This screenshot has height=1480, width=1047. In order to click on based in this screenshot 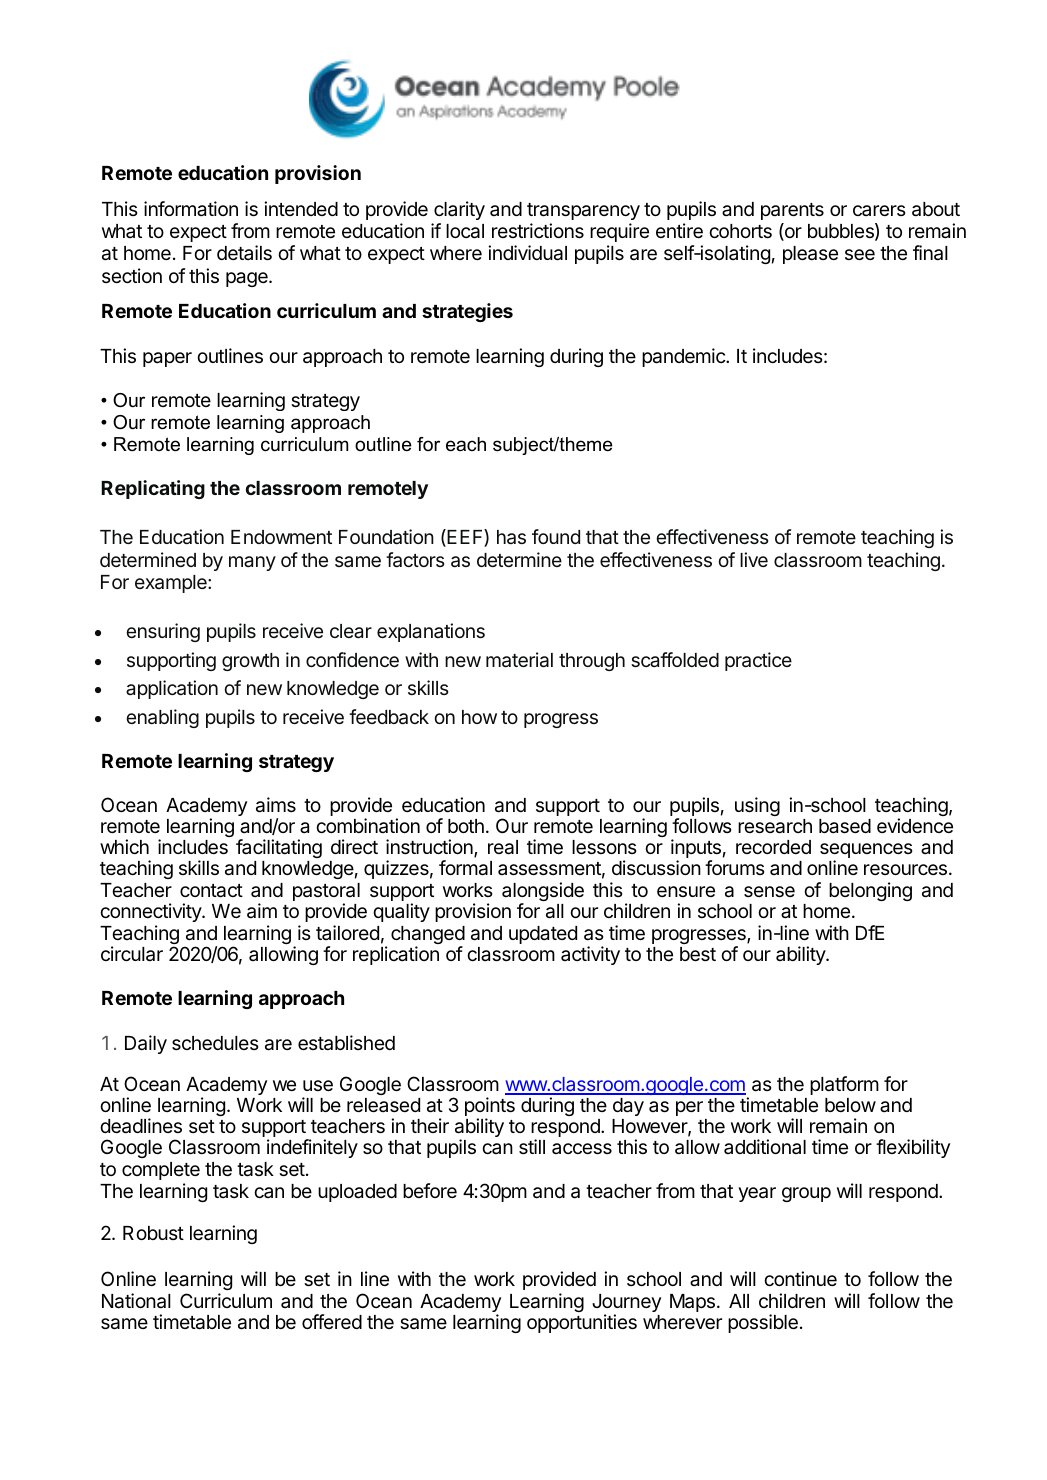, I will do `click(845, 826)`.
